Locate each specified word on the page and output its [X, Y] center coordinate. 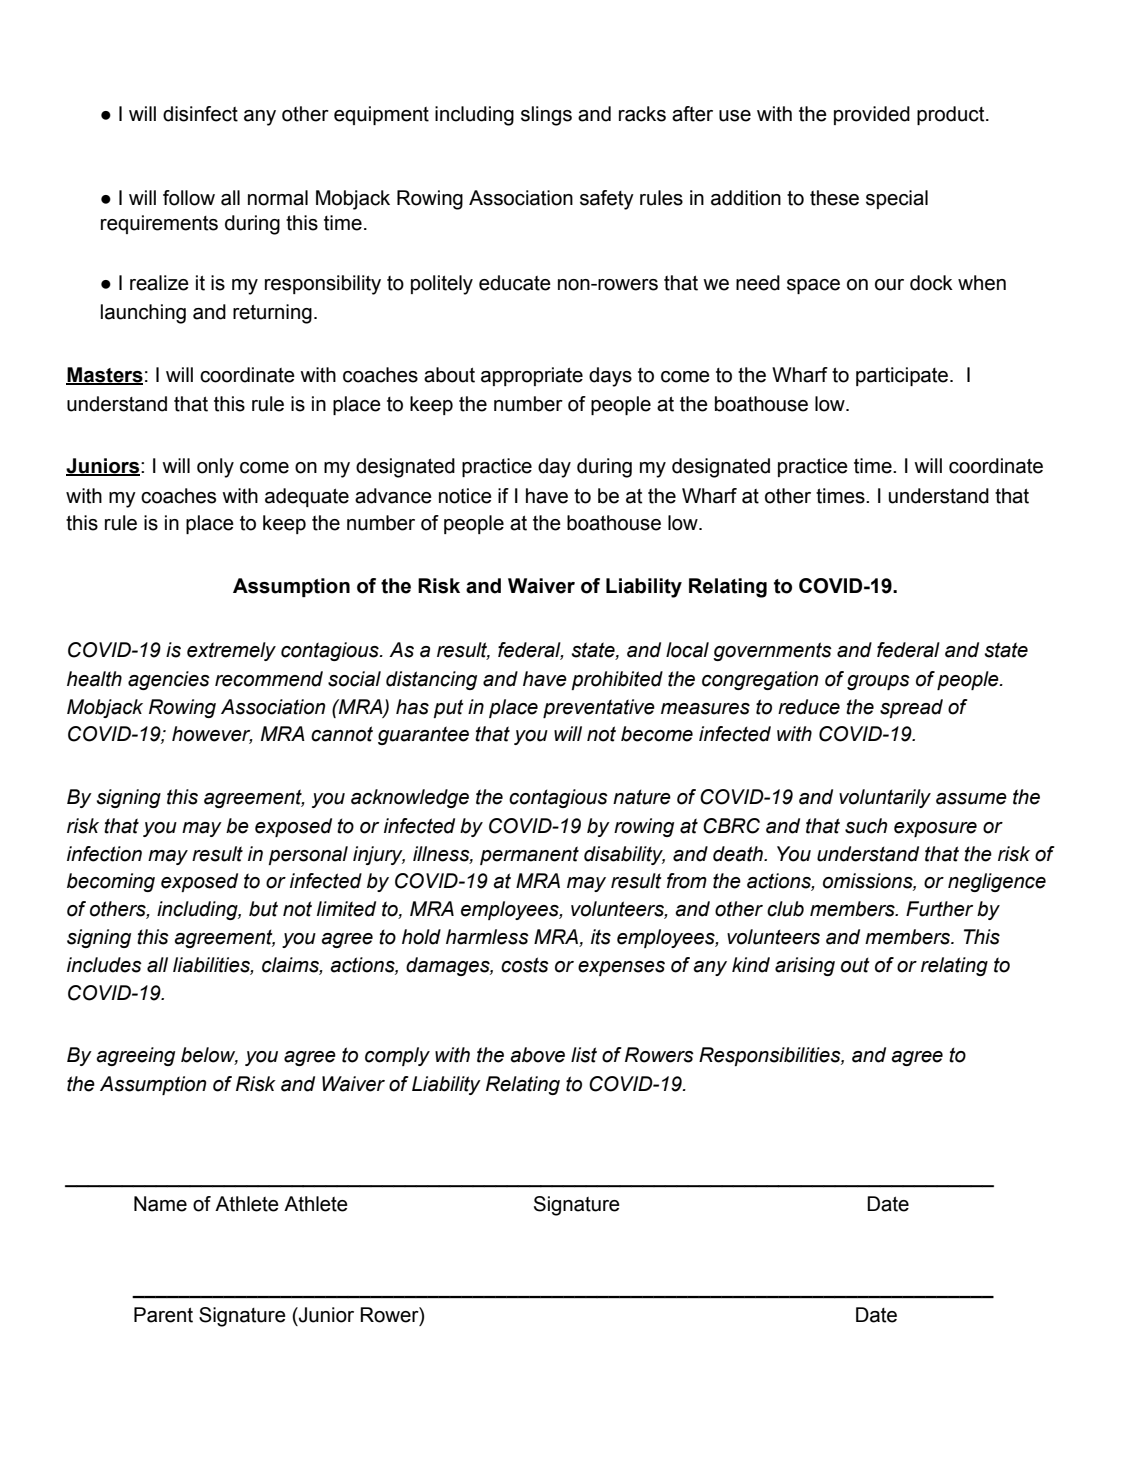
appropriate [532, 376]
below [209, 1056]
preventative [599, 708]
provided [872, 115]
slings [546, 116]
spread [911, 708]
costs [525, 965]
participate [903, 376]
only [215, 468]
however [212, 735]
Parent [163, 1315]
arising [805, 966]
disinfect [200, 114]
